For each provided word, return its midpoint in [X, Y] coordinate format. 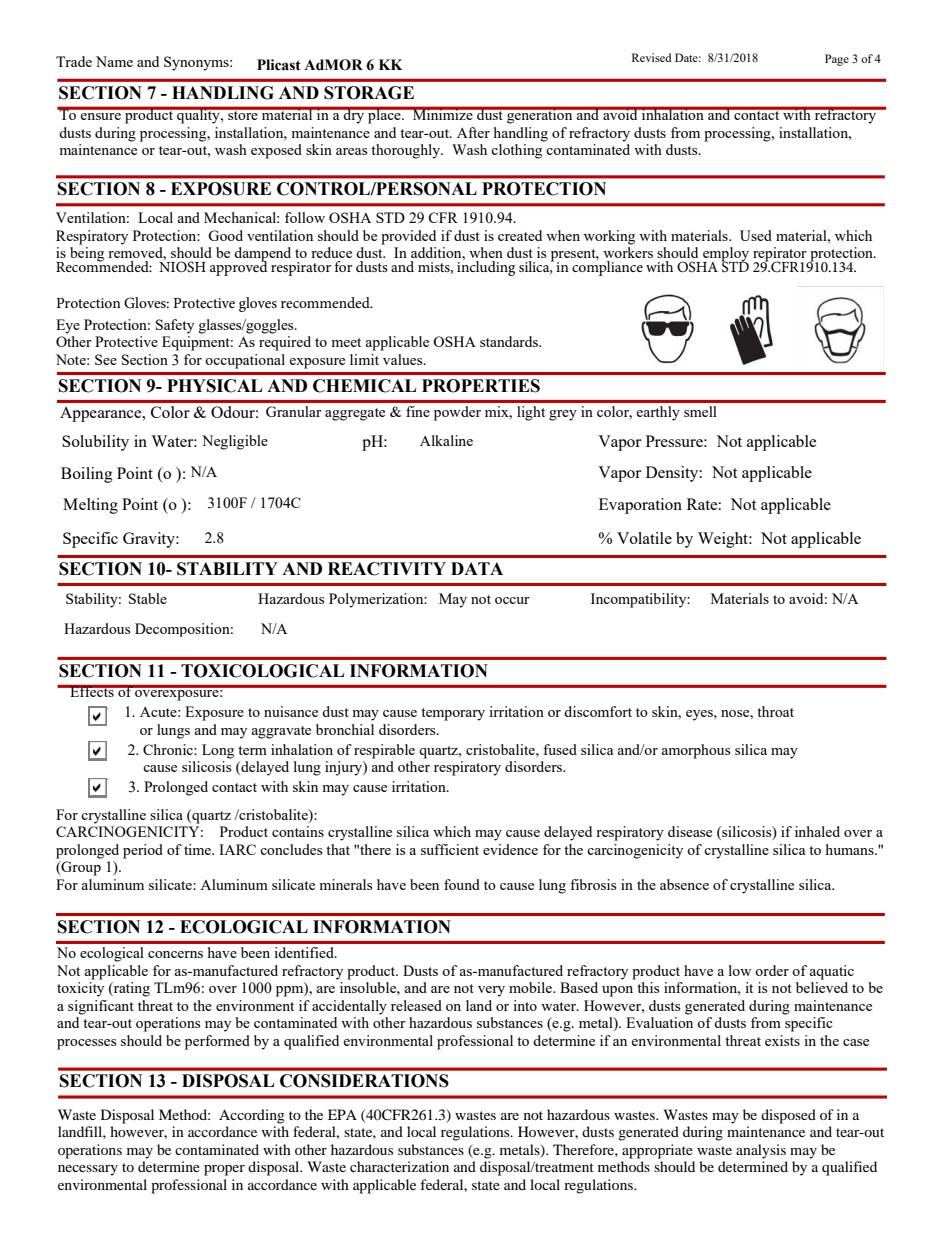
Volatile [644, 538]
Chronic [169, 749]
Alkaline [446, 440]
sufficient [450, 849]
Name [114, 61]
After [473, 132]
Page [837, 60]
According [252, 1116]
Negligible [235, 442]
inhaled [817, 831]
